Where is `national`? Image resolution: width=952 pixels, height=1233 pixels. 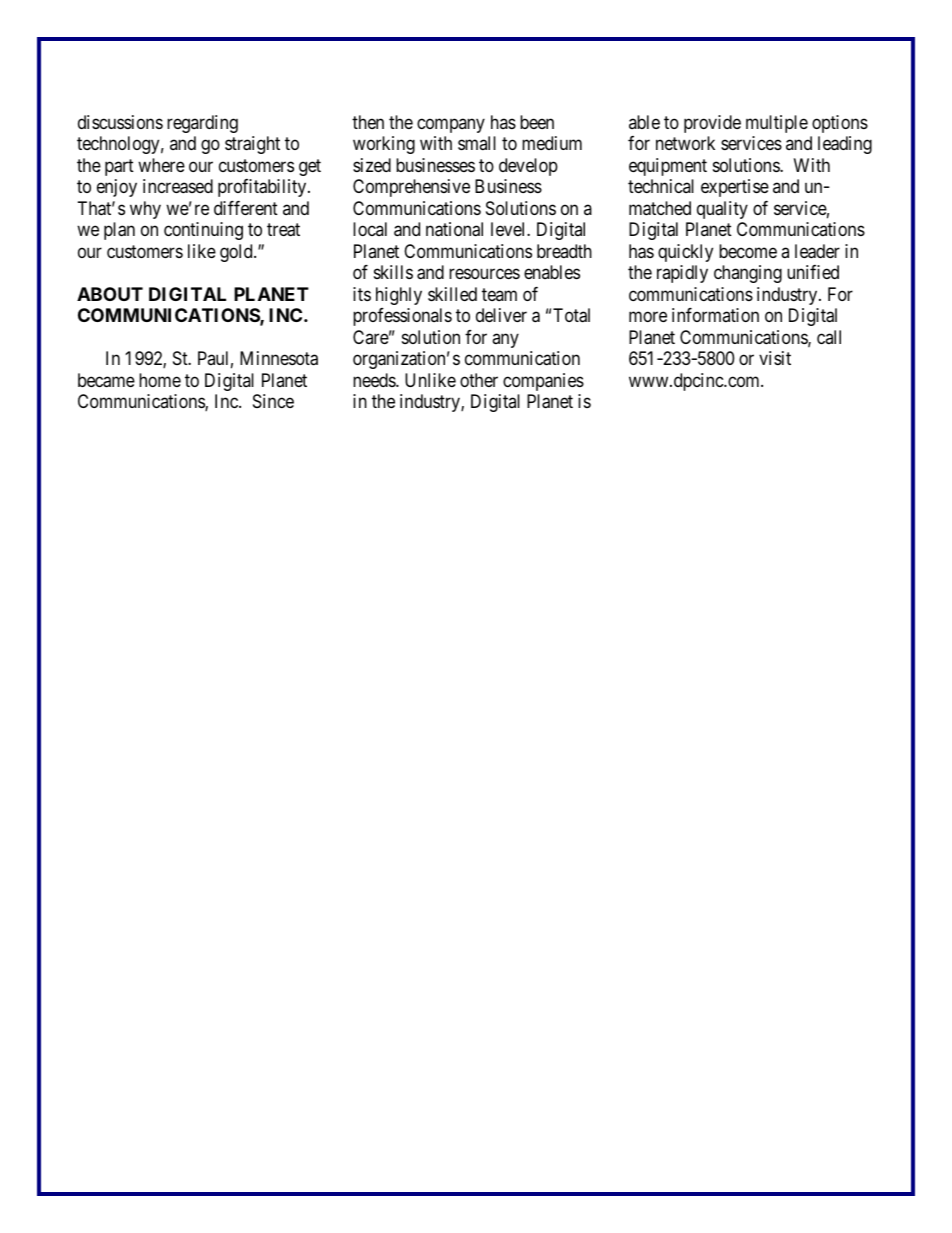 national is located at coordinates (454, 229).
